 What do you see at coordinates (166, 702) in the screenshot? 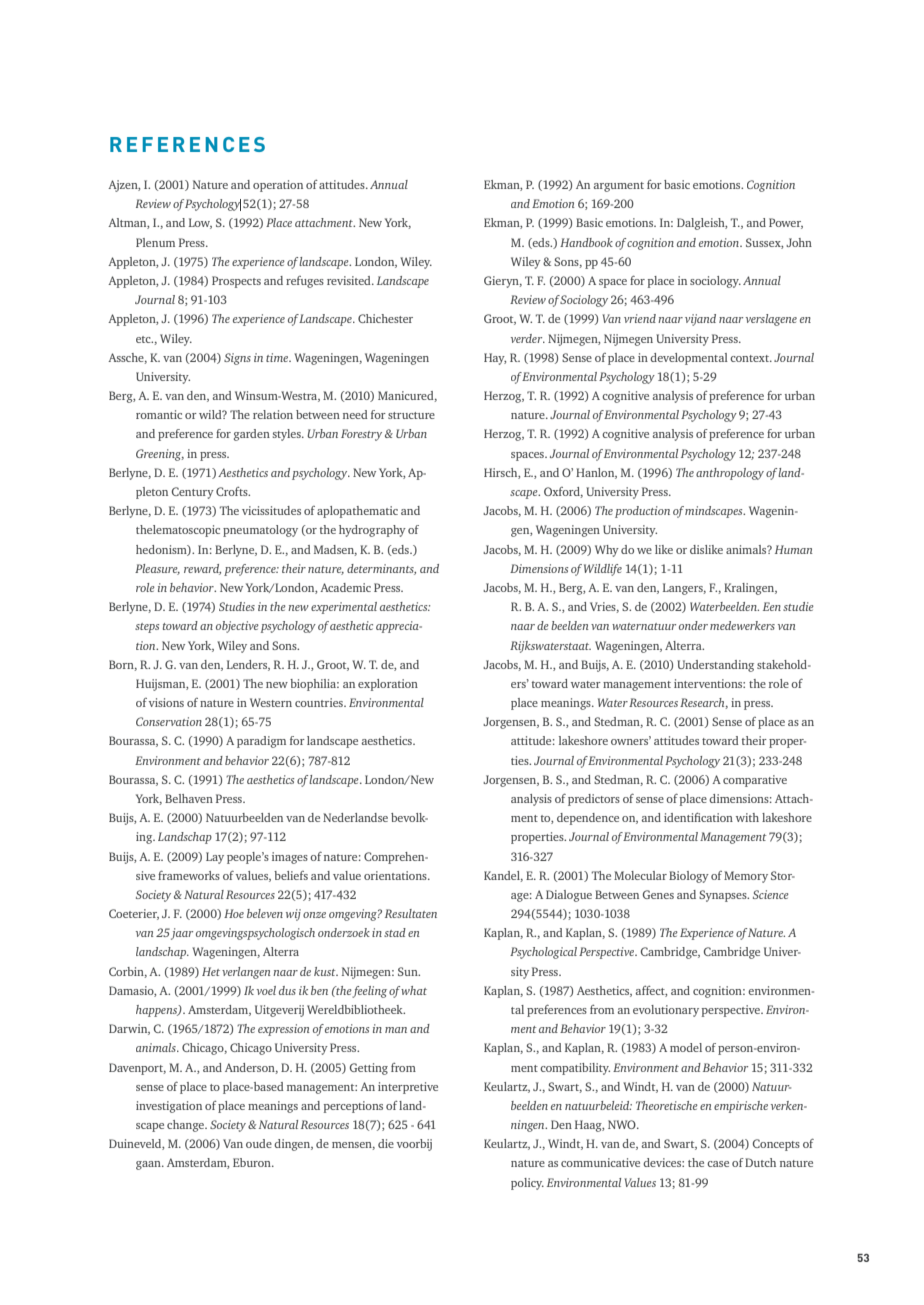
I see `visions` at bounding box center [166, 702].
